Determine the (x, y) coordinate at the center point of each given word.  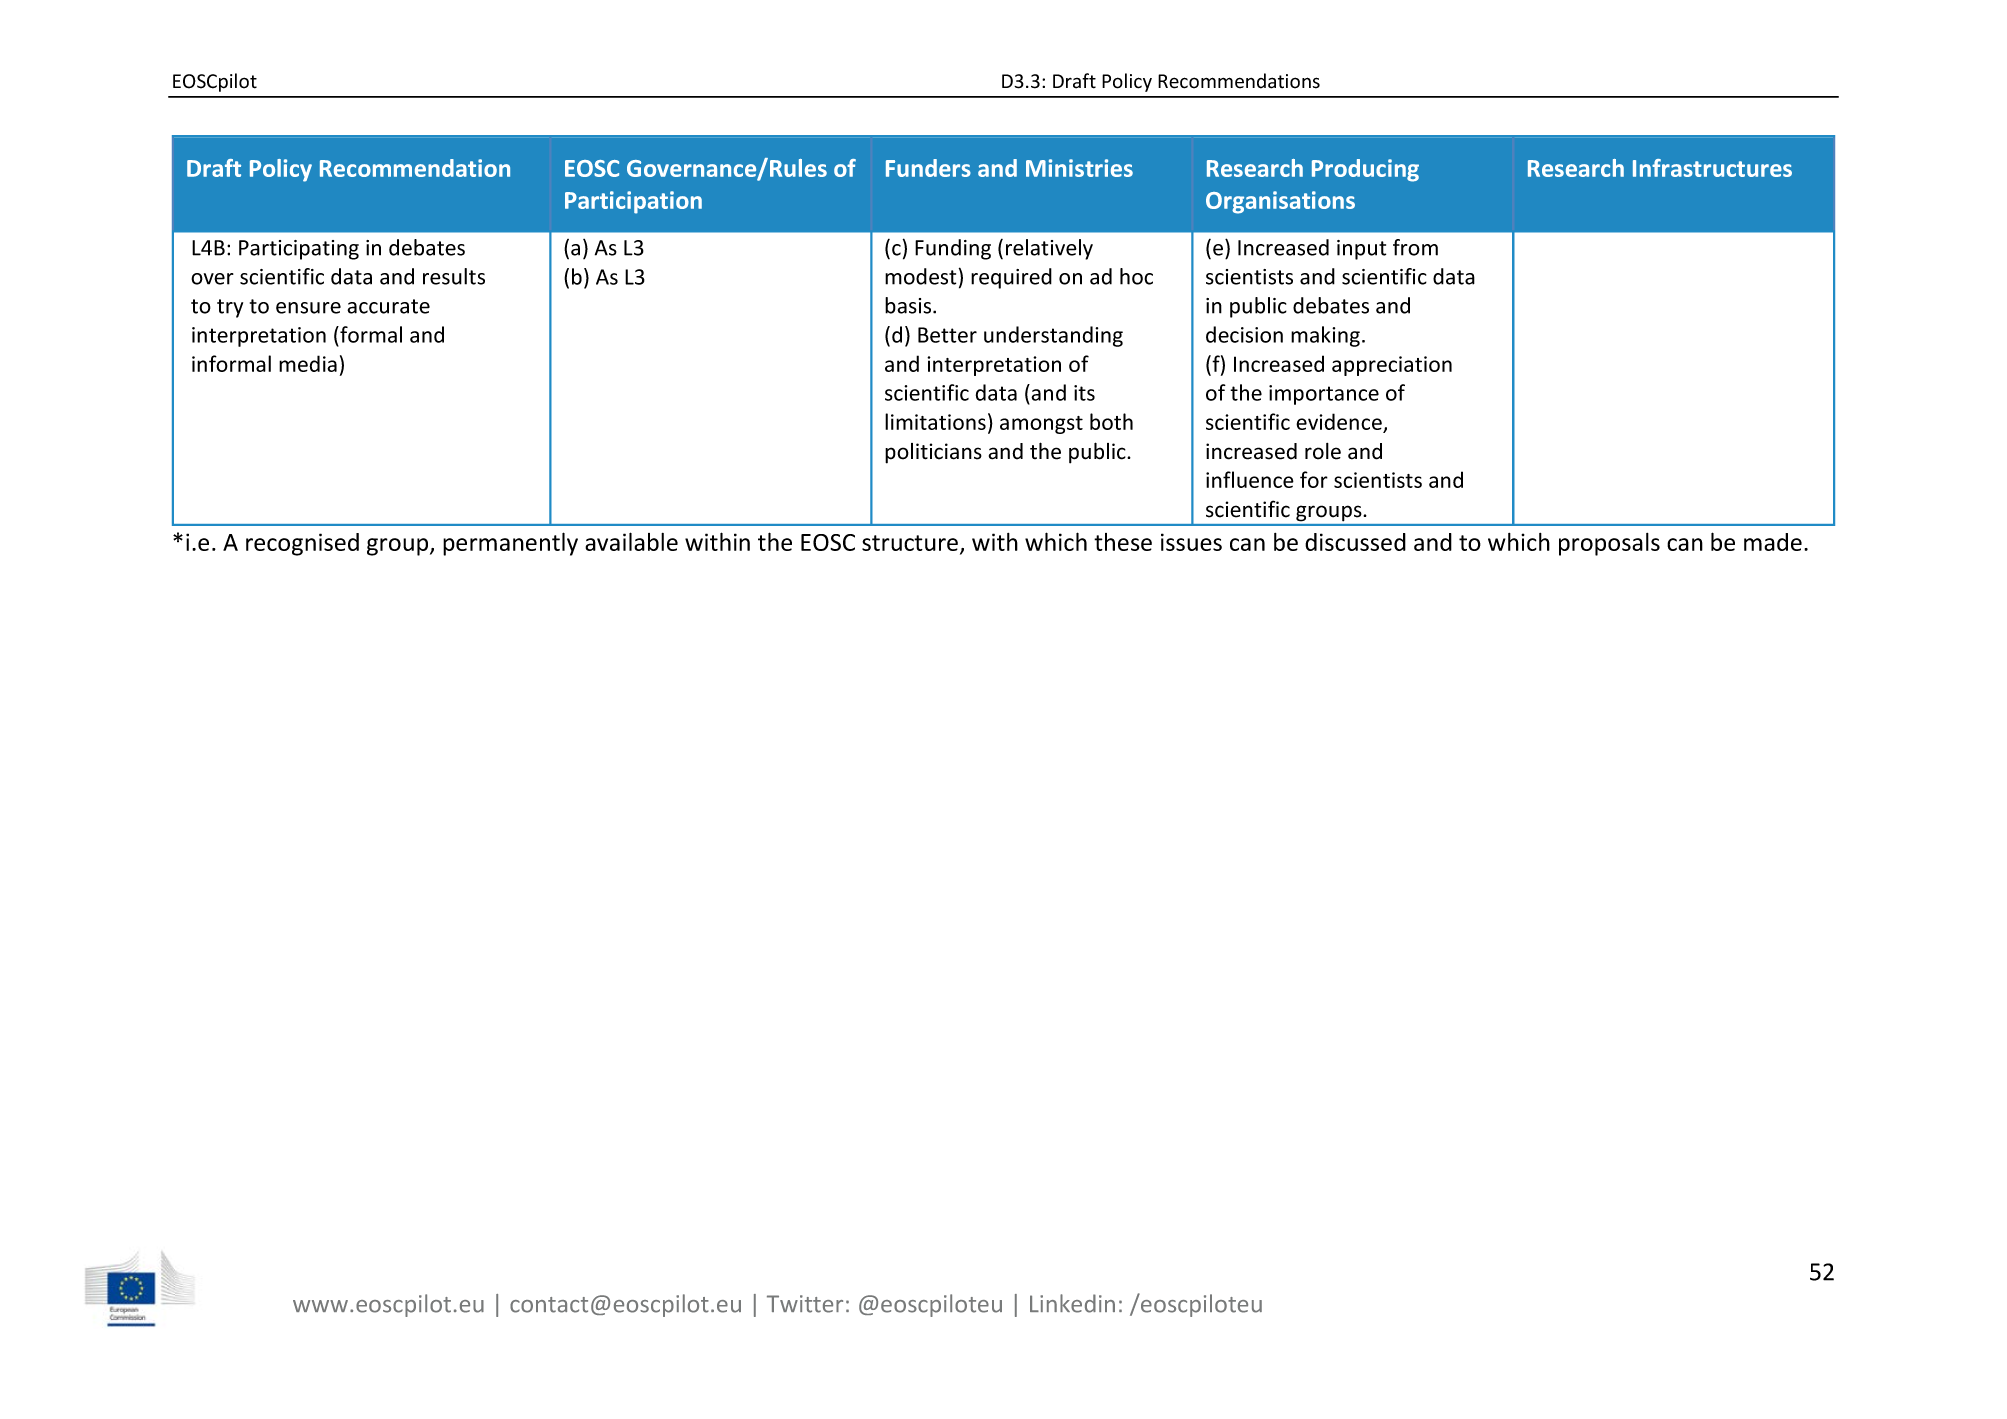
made (1773, 542)
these (1123, 542)
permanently (510, 544)
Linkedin (1072, 1303)
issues (1191, 542)
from (1415, 247)
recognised (302, 544)
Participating (299, 250)
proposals (1609, 544)
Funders (928, 168)
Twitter (805, 1304)
